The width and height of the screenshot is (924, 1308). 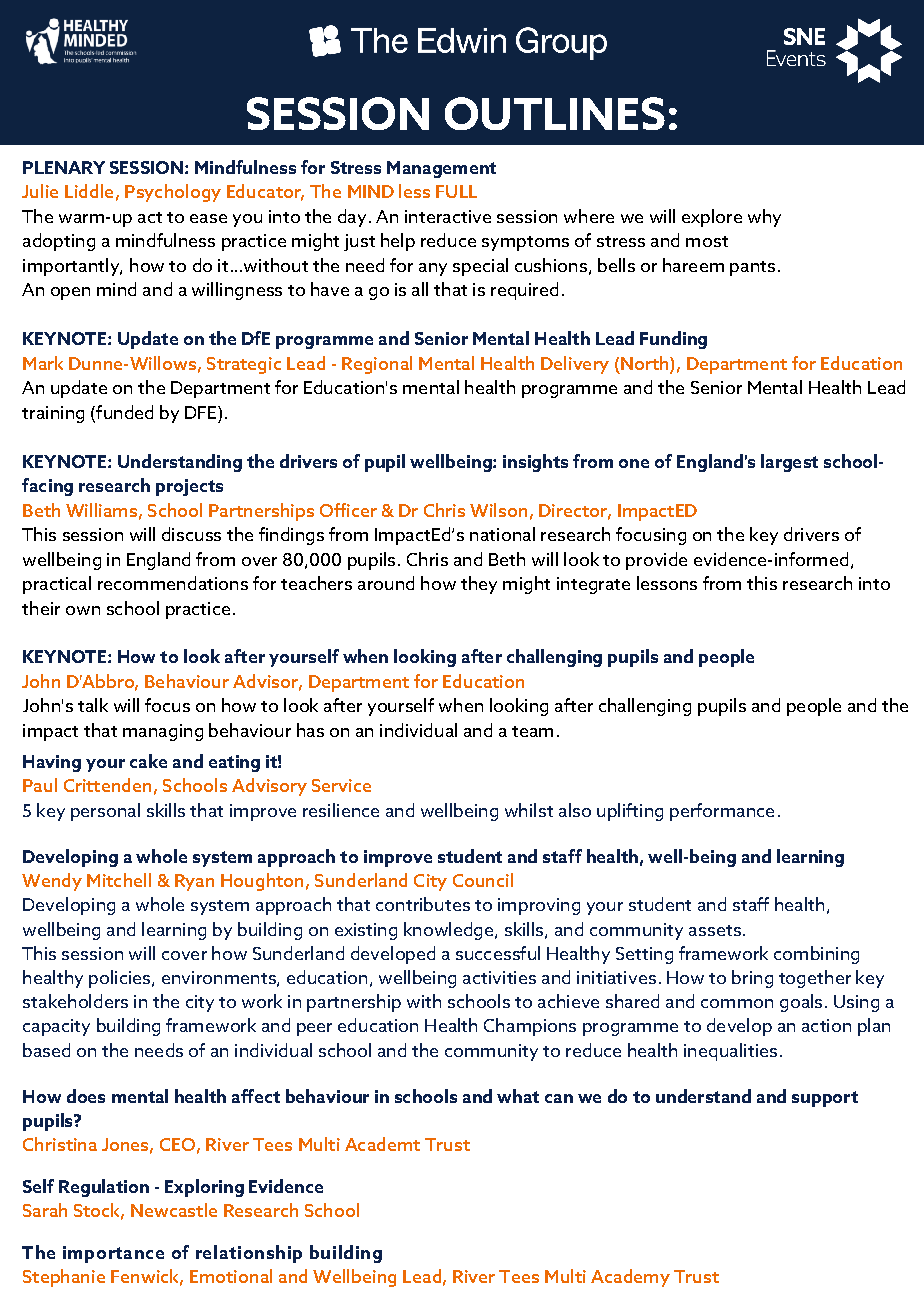 I want to click on assets, so click(x=715, y=930).
